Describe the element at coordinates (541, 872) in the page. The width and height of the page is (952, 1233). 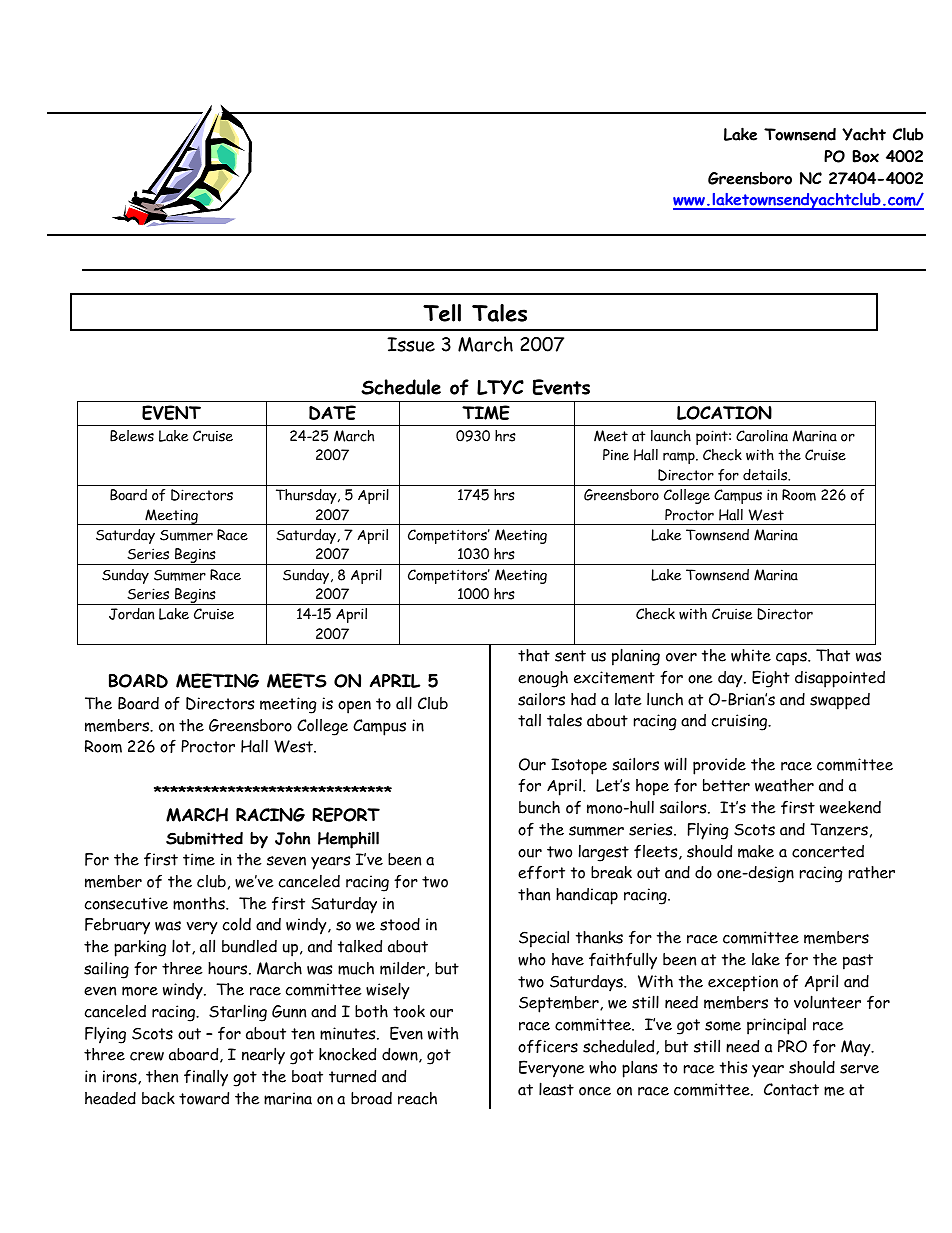
I see `effort` at that location.
